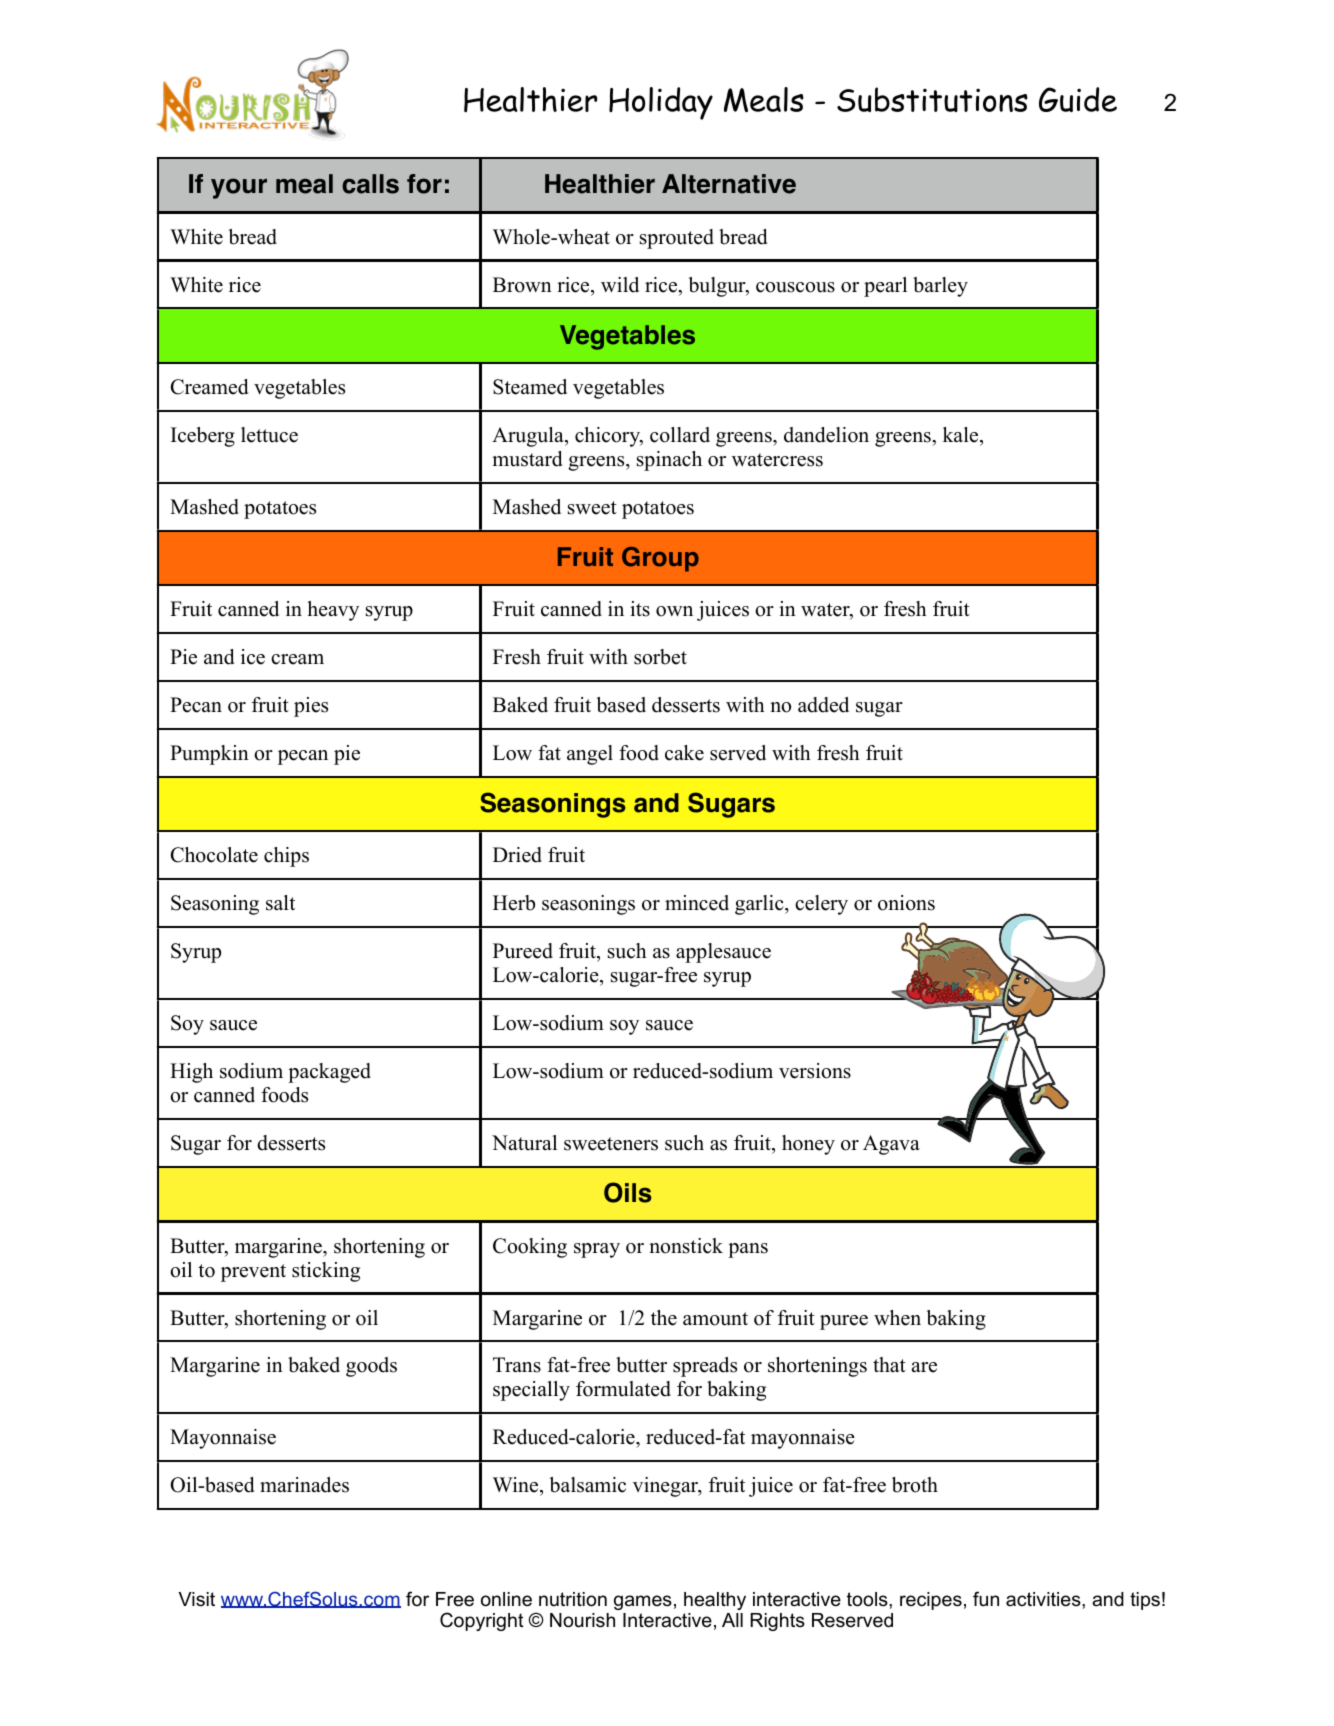  I want to click on games, so click(643, 1602).
